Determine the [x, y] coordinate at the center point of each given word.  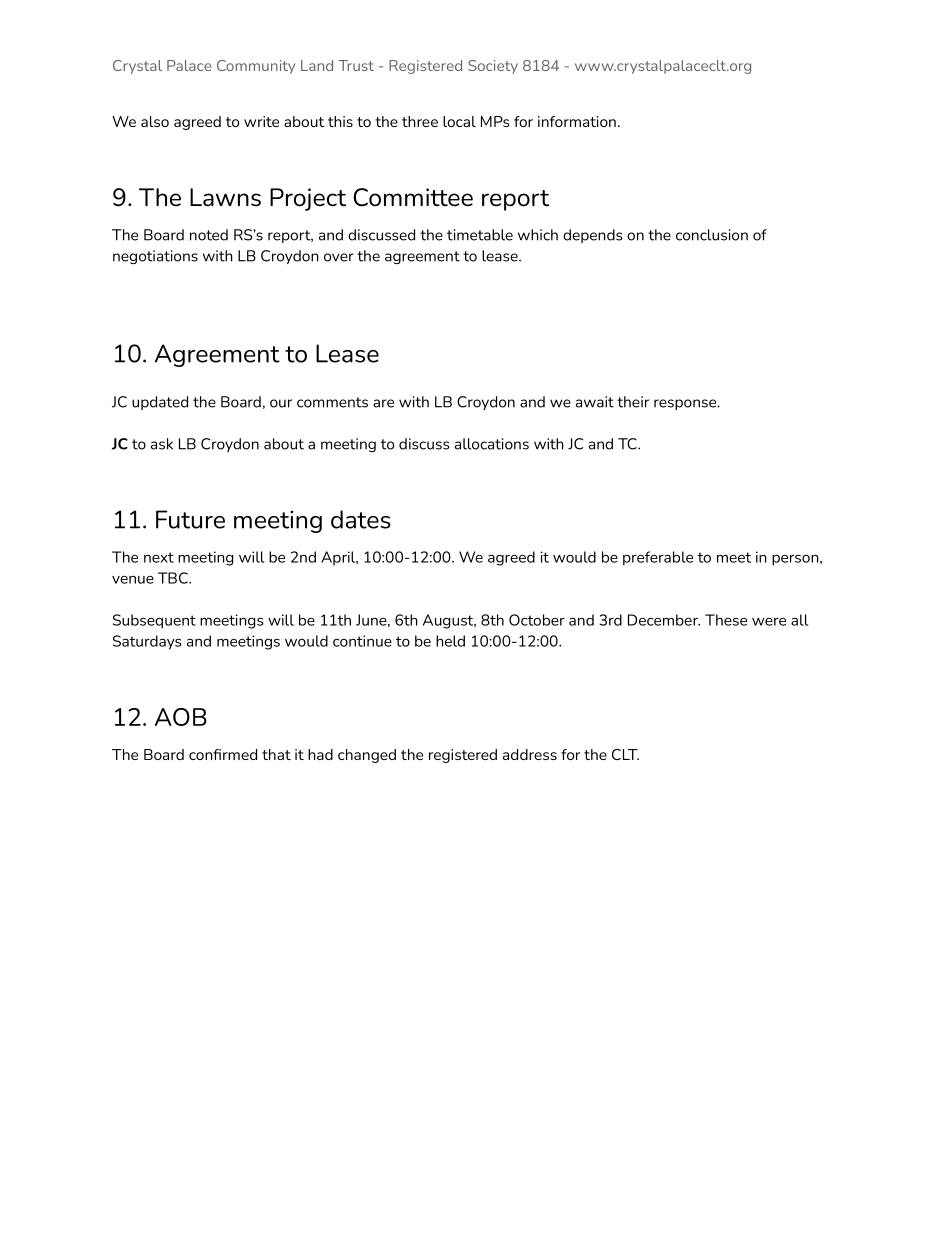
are [383, 403]
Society [493, 67]
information [577, 121]
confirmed [223, 754]
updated [160, 403]
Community [256, 67]
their [633, 402]
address [530, 754]
